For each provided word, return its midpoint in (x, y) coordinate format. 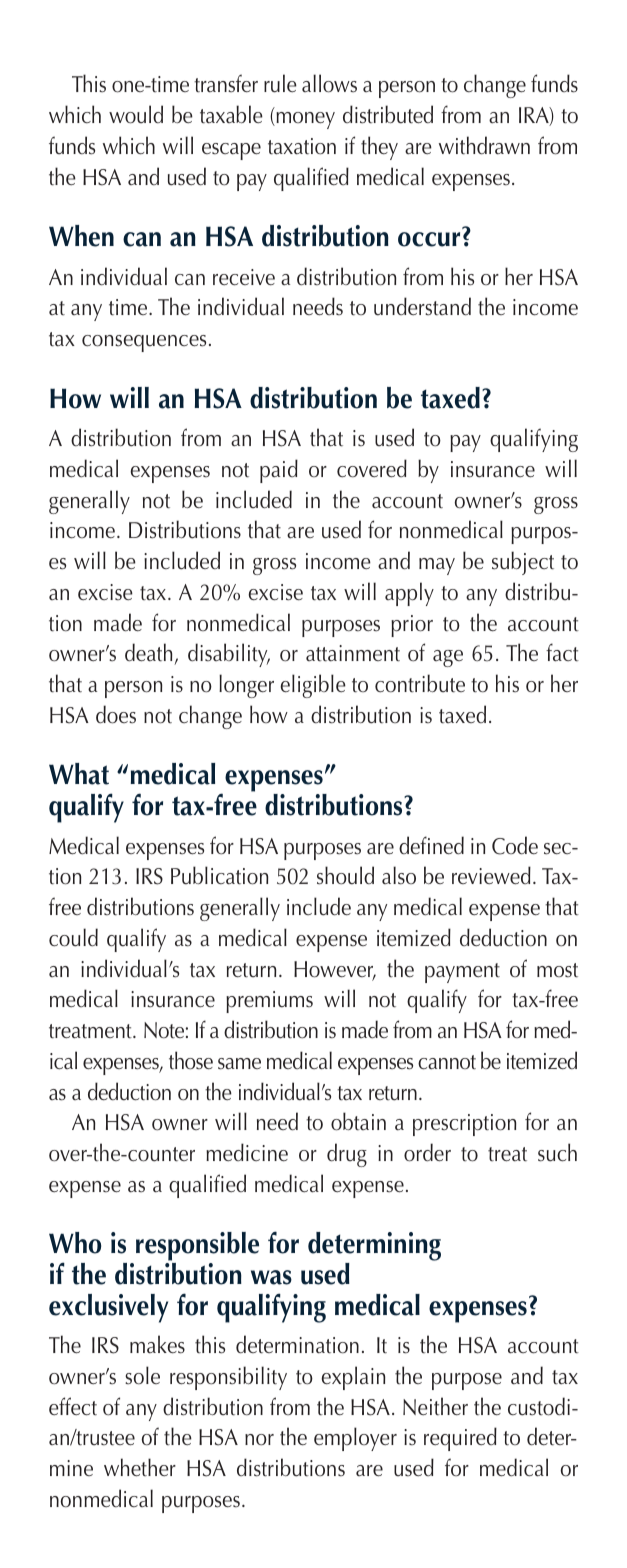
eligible (313, 686)
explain (353, 1378)
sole (142, 1375)
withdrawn (484, 145)
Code (515, 845)
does (116, 714)
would (136, 114)
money (304, 120)
